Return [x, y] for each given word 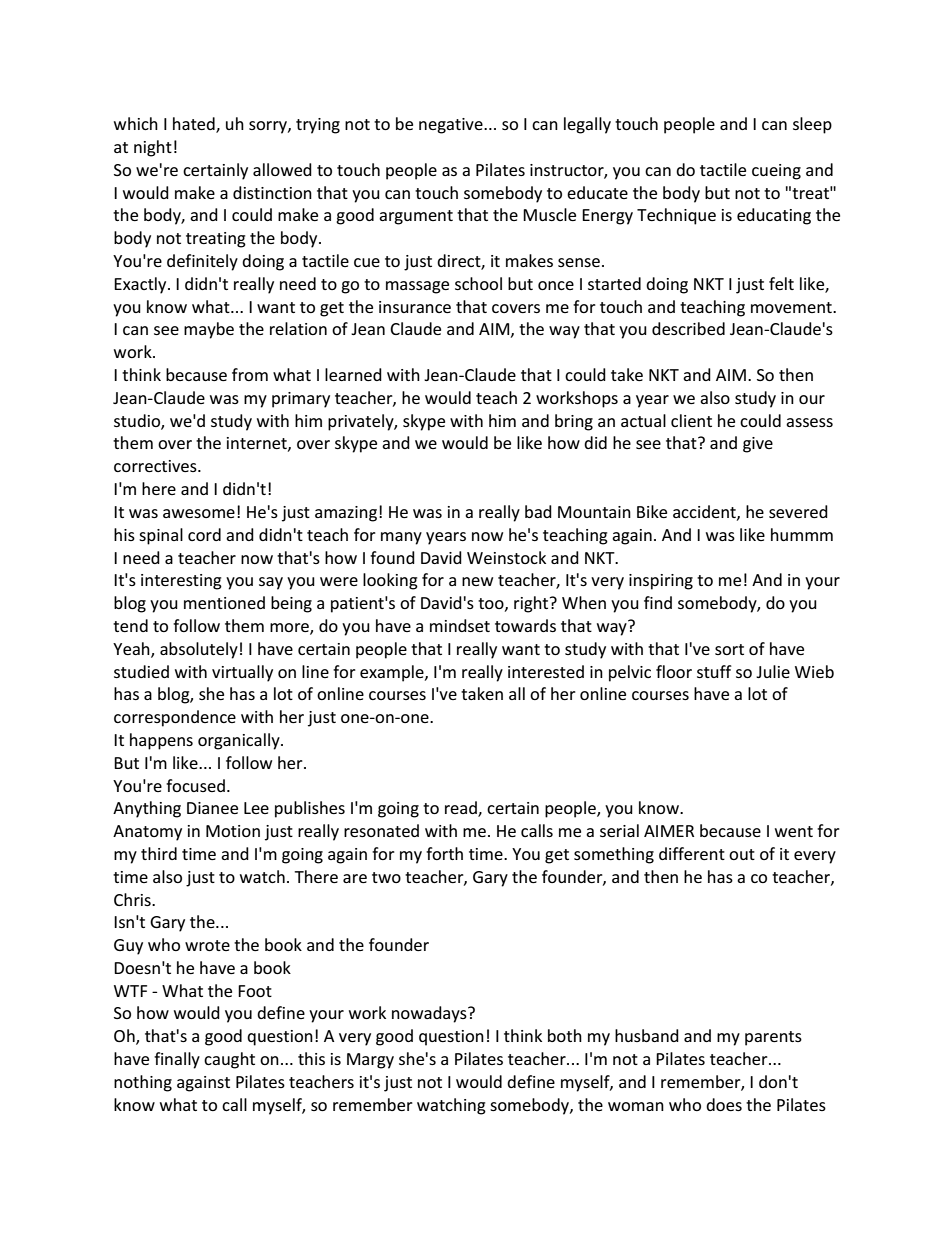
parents [773, 1038]
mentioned [224, 602]
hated [195, 125]
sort [729, 649]
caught [229, 1060]
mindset [460, 625]
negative [452, 126]
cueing [776, 172]
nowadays [430, 1014]
